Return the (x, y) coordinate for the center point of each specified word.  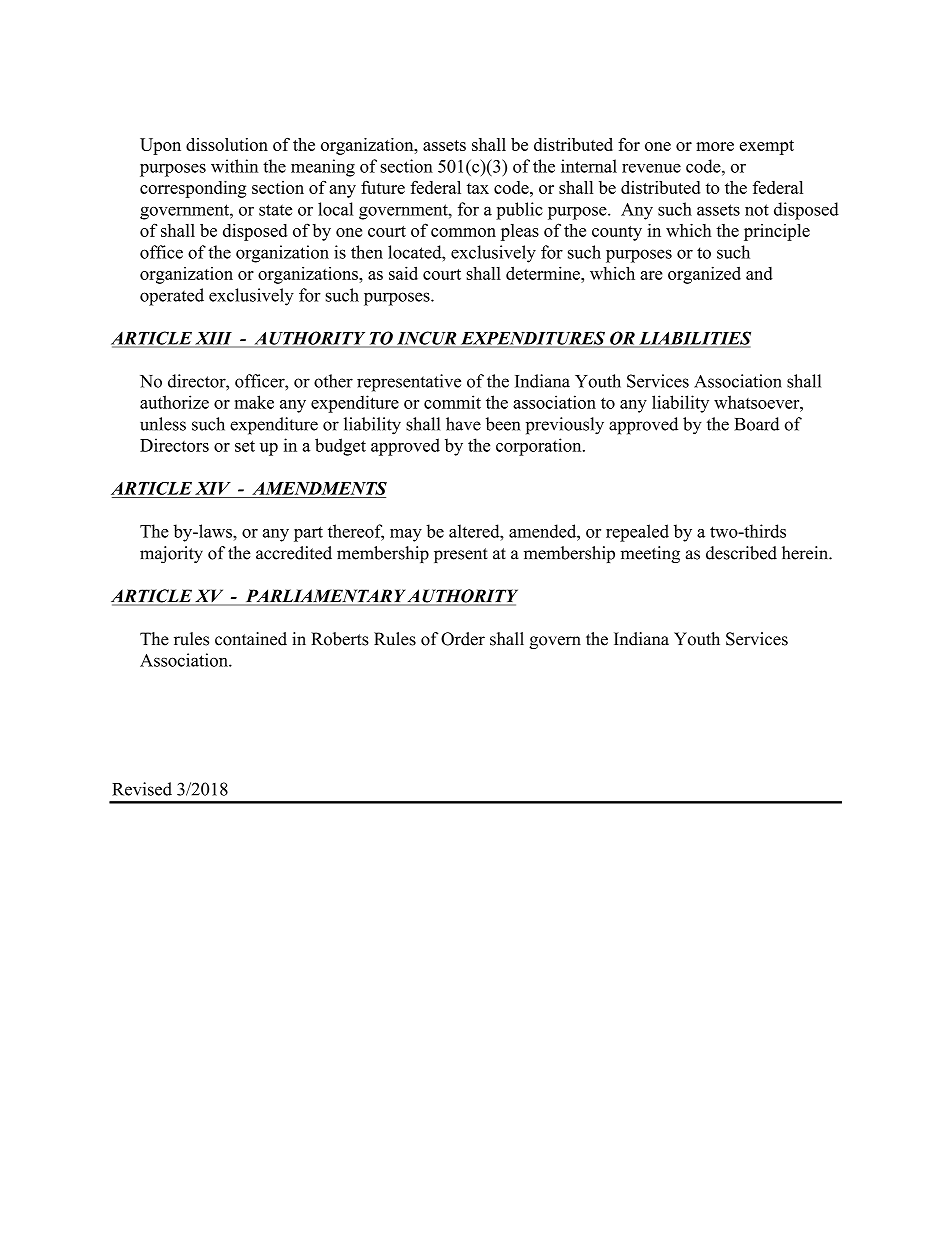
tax (478, 188)
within (234, 166)
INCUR (426, 339)
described (741, 553)
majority (171, 554)
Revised (142, 789)
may (406, 535)
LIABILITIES (694, 339)
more (715, 146)
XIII (214, 339)
